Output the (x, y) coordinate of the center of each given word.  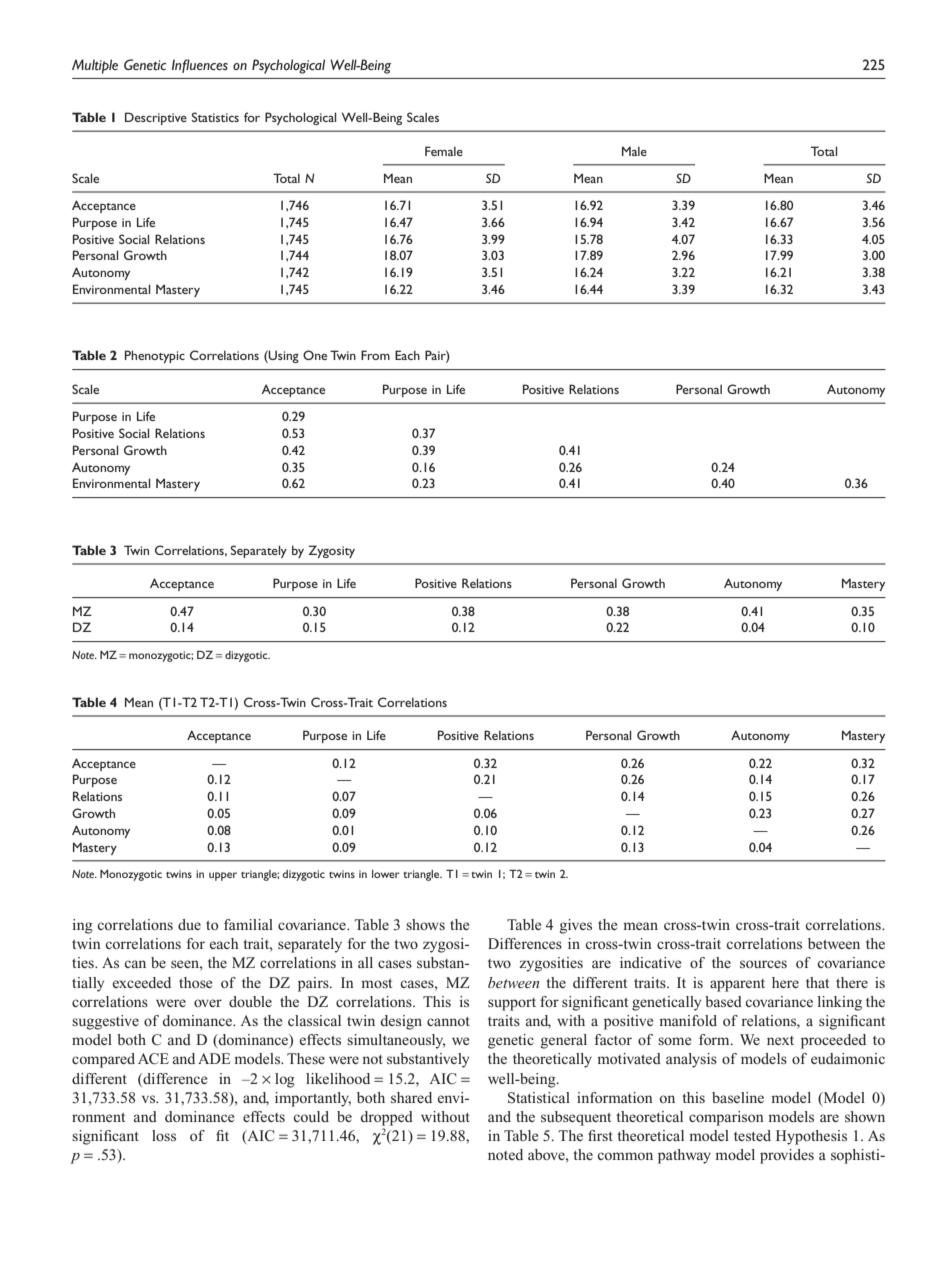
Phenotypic (155, 356)
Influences (200, 66)
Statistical (539, 1098)
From (375, 355)
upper (223, 876)
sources (763, 964)
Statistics (215, 117)
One (315, 355)
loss (164, 1135)
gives (576, 926)
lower (386, 874)
